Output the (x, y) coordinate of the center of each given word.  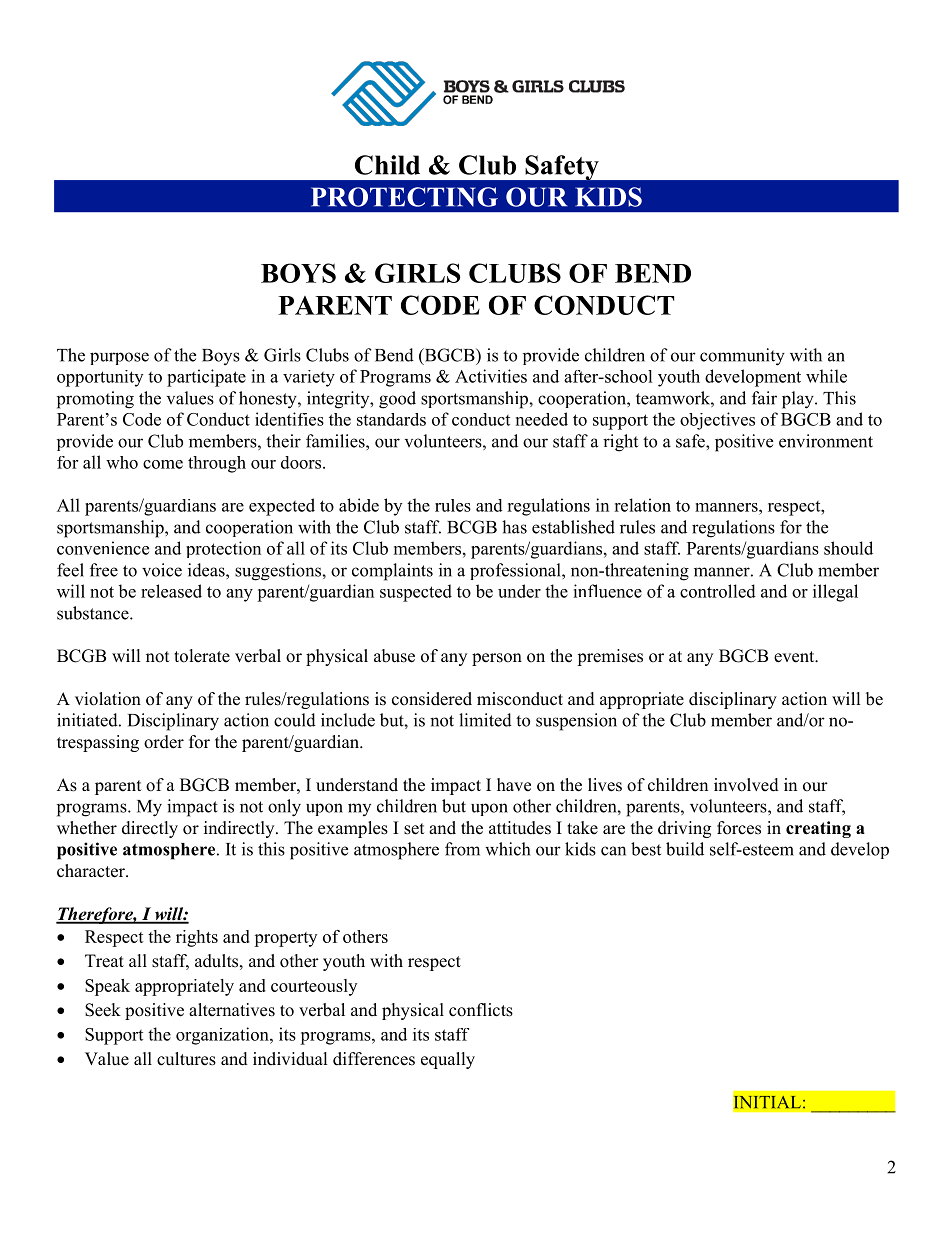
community (742, 357)
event (795, 657)
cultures (186, 1059)
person (497, 659)
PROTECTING (404, 197)
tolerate (202, 656)
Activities (491, 376)
